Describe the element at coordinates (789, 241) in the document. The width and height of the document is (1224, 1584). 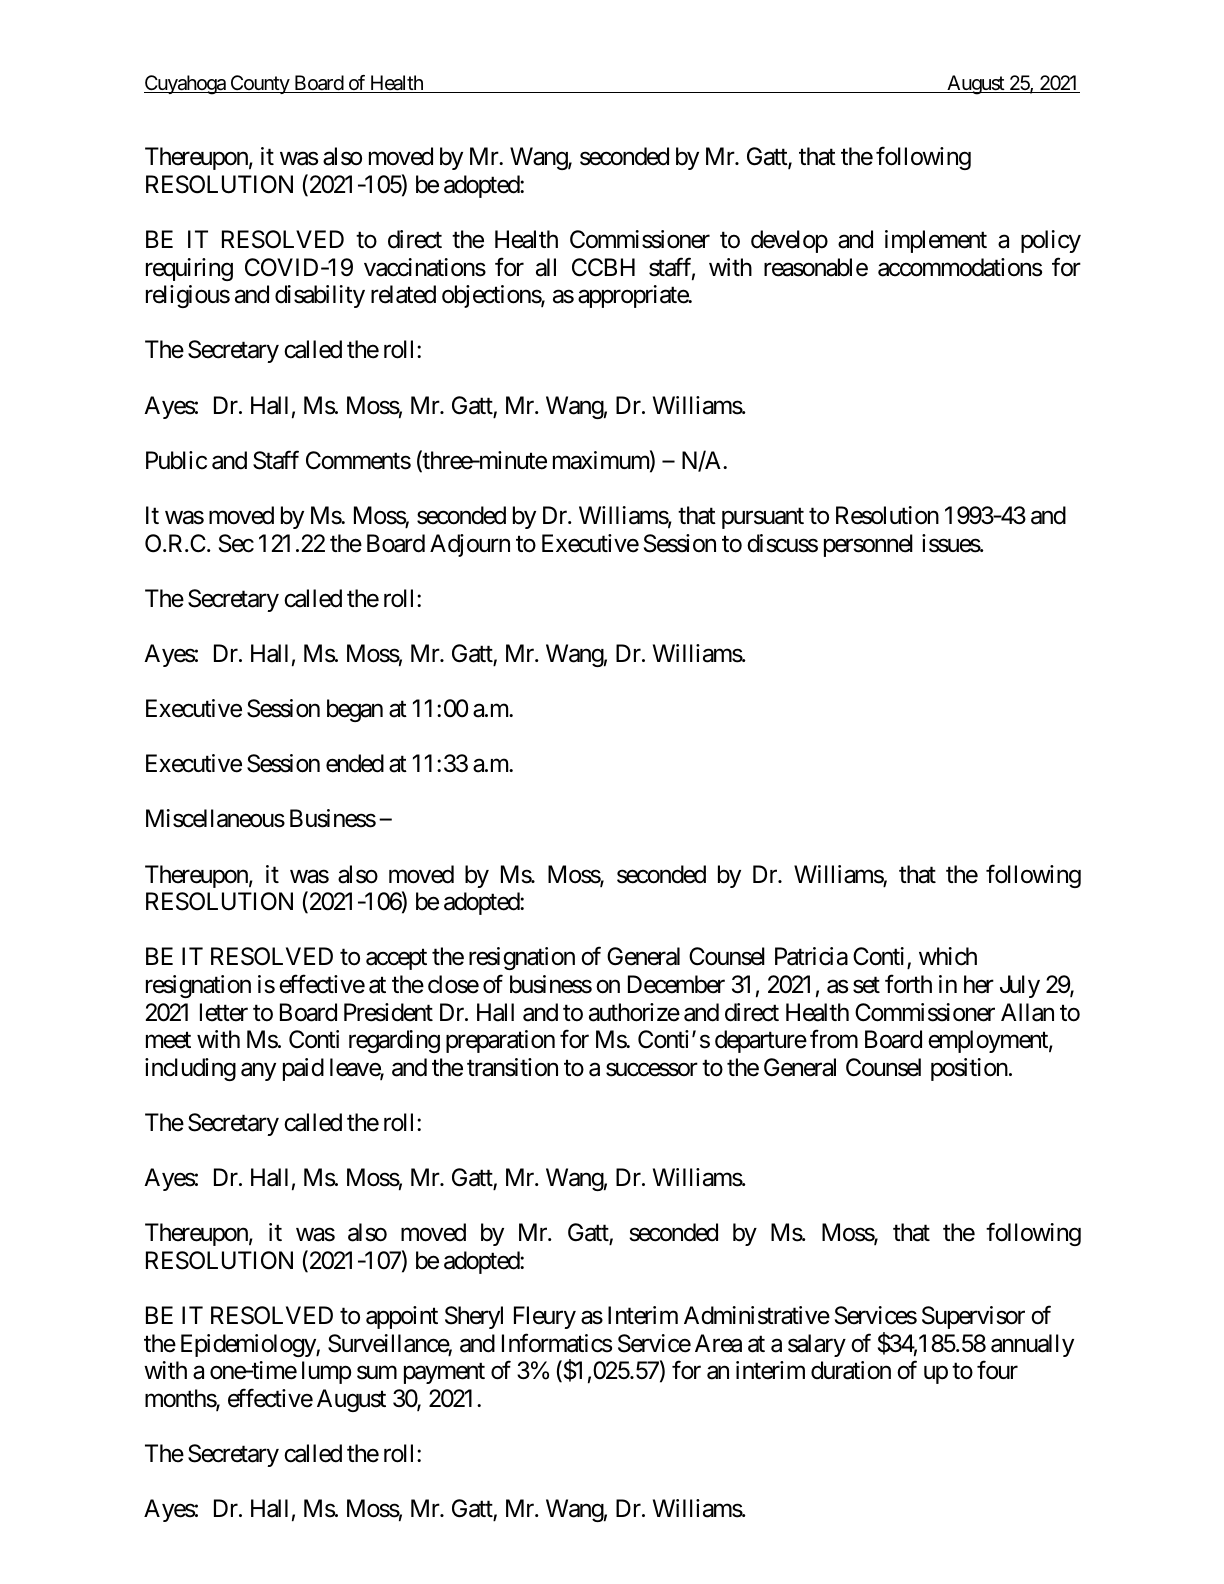
I see `develop` at that location.
